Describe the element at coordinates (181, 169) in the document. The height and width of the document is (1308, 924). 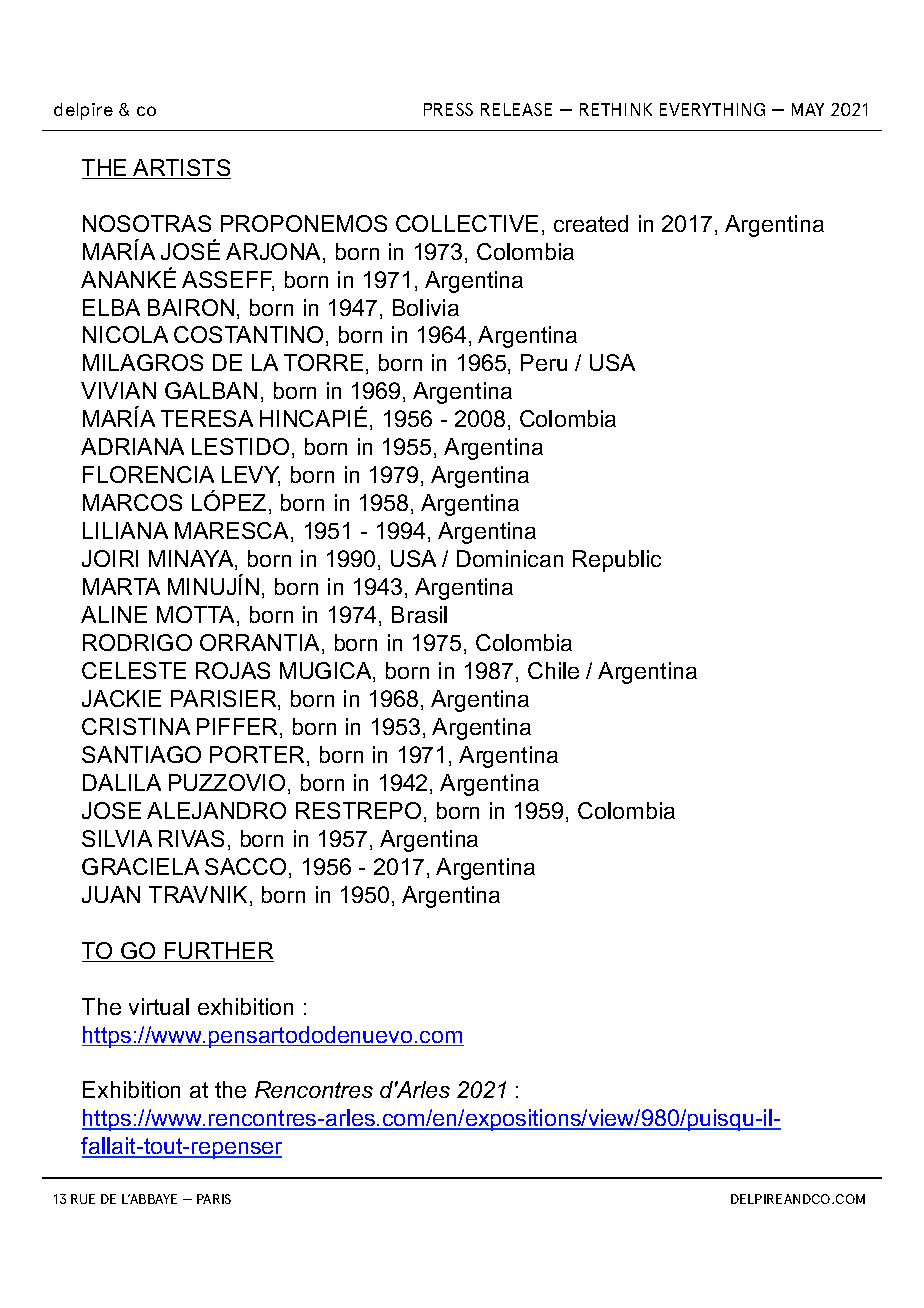
I see `ARTISTS` at that location.
